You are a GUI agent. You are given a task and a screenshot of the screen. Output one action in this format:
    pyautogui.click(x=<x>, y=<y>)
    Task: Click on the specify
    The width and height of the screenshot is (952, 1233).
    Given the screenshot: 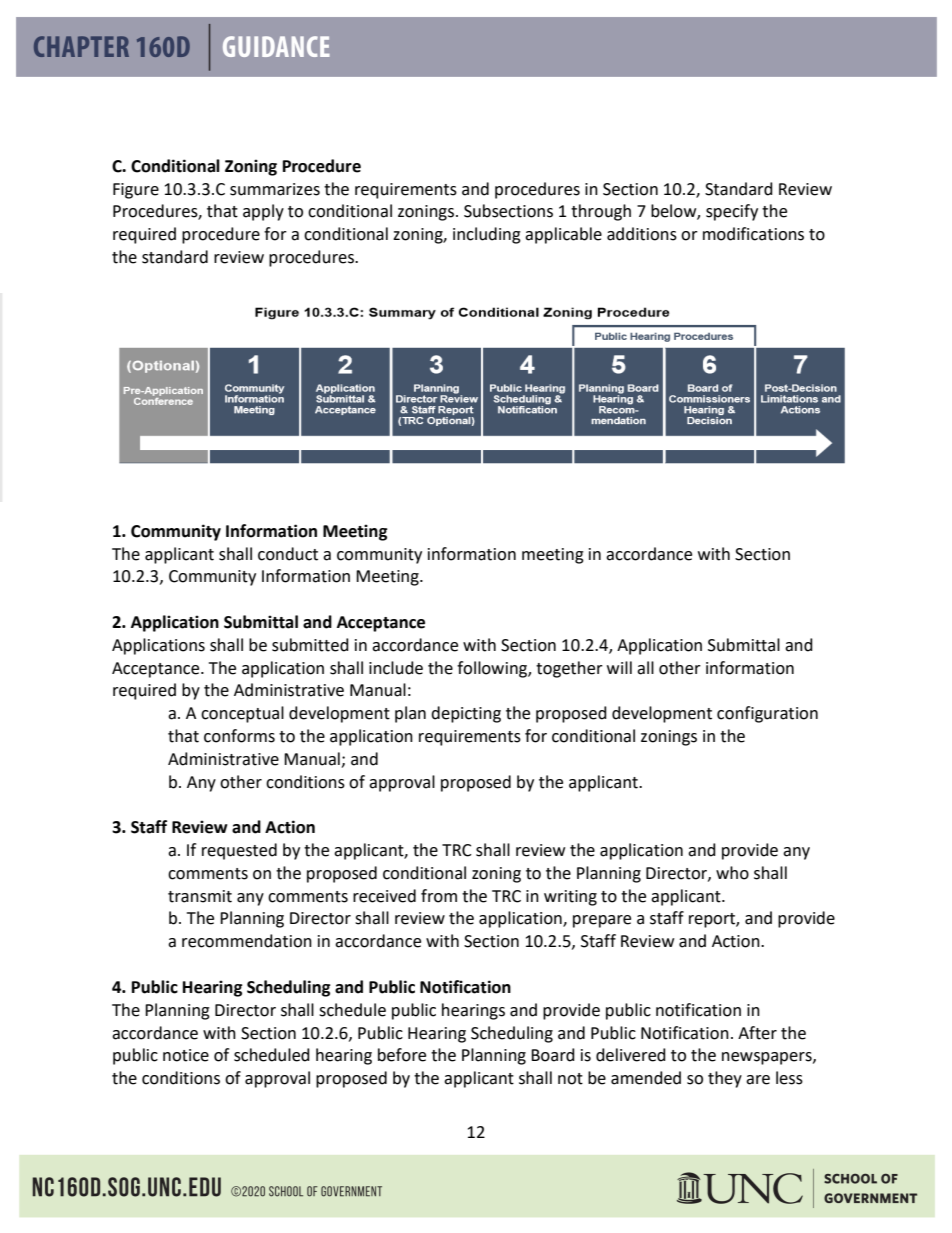 What is the action you would take?
    pyautogui.click(x=732, y=212)
